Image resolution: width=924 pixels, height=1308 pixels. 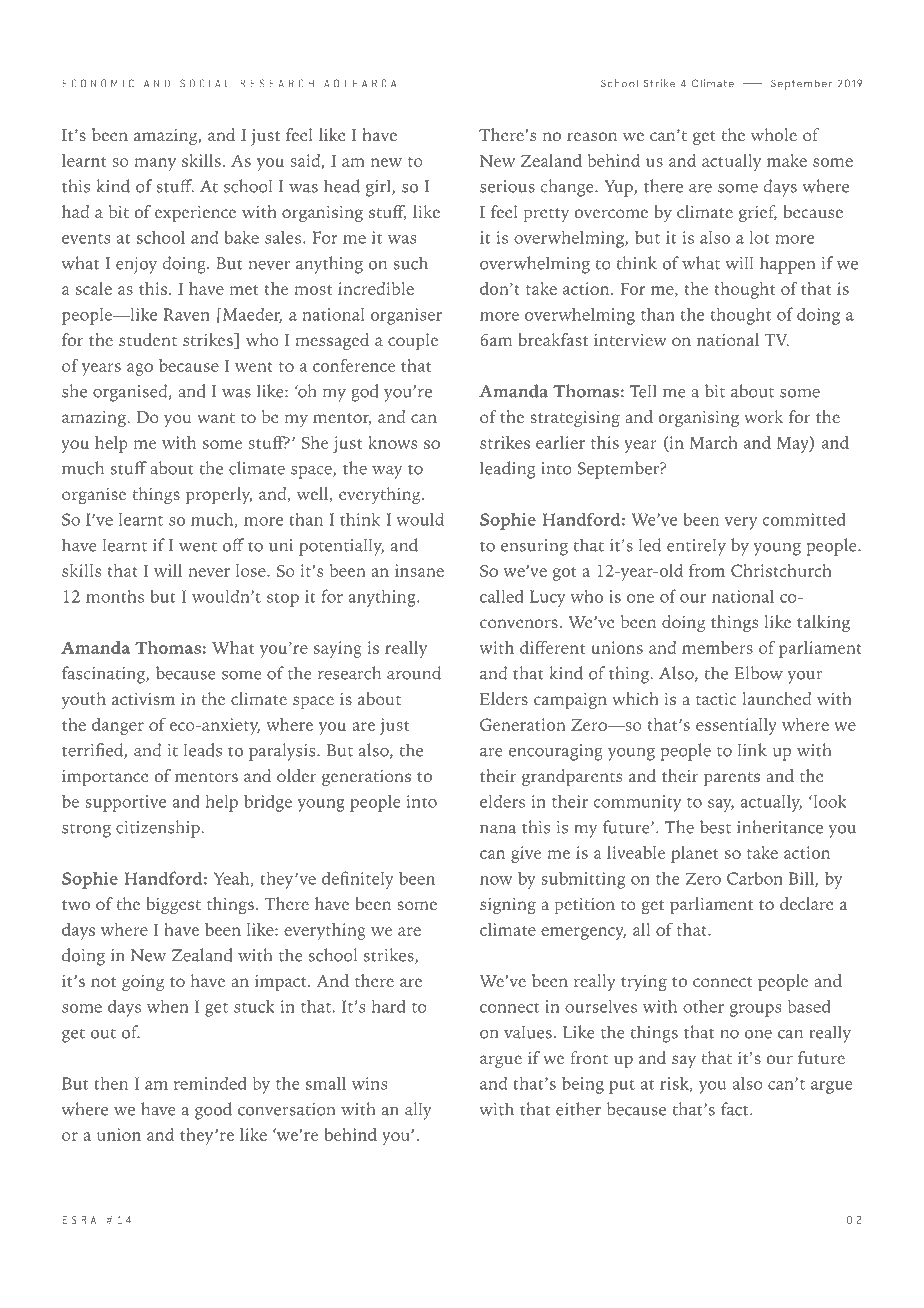 I want to click on nana, so click(x=498, y=829).
